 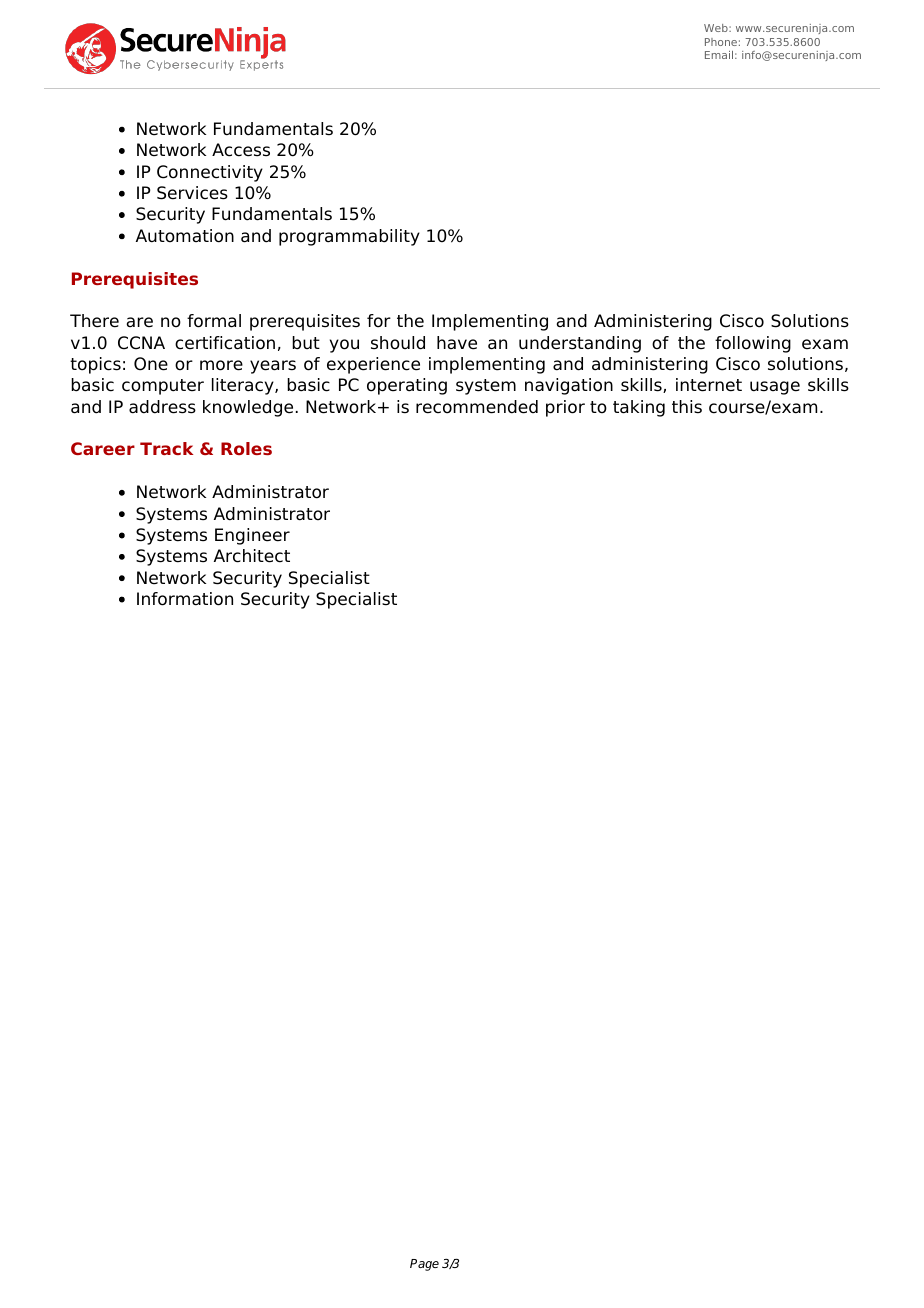 What do you see at coordinates (192, 193) in the screenshot?
I see `Services` at bounding box center [192, 193].
